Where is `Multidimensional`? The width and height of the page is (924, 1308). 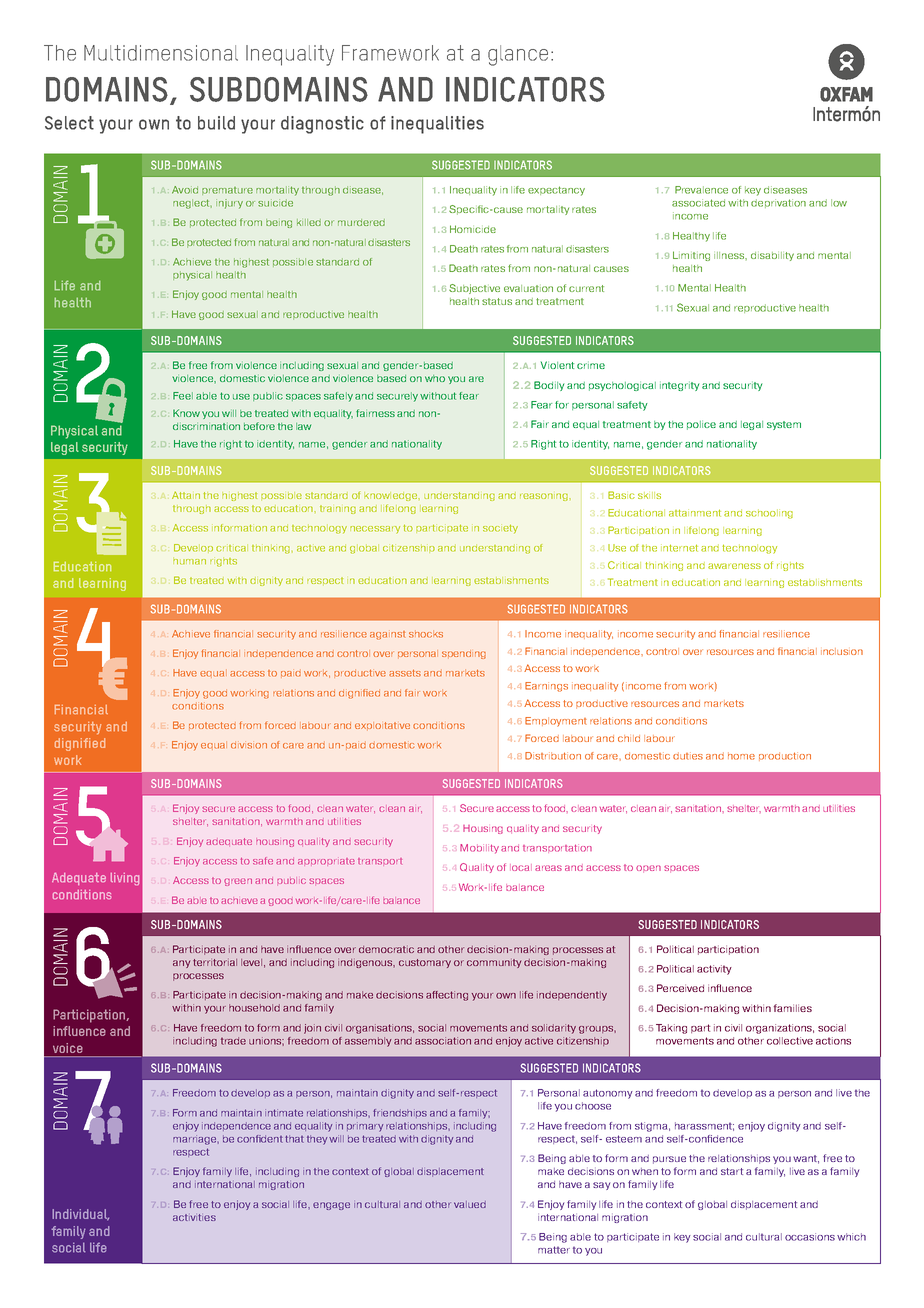
Multidimensional is located at coordinates (161, 53).
